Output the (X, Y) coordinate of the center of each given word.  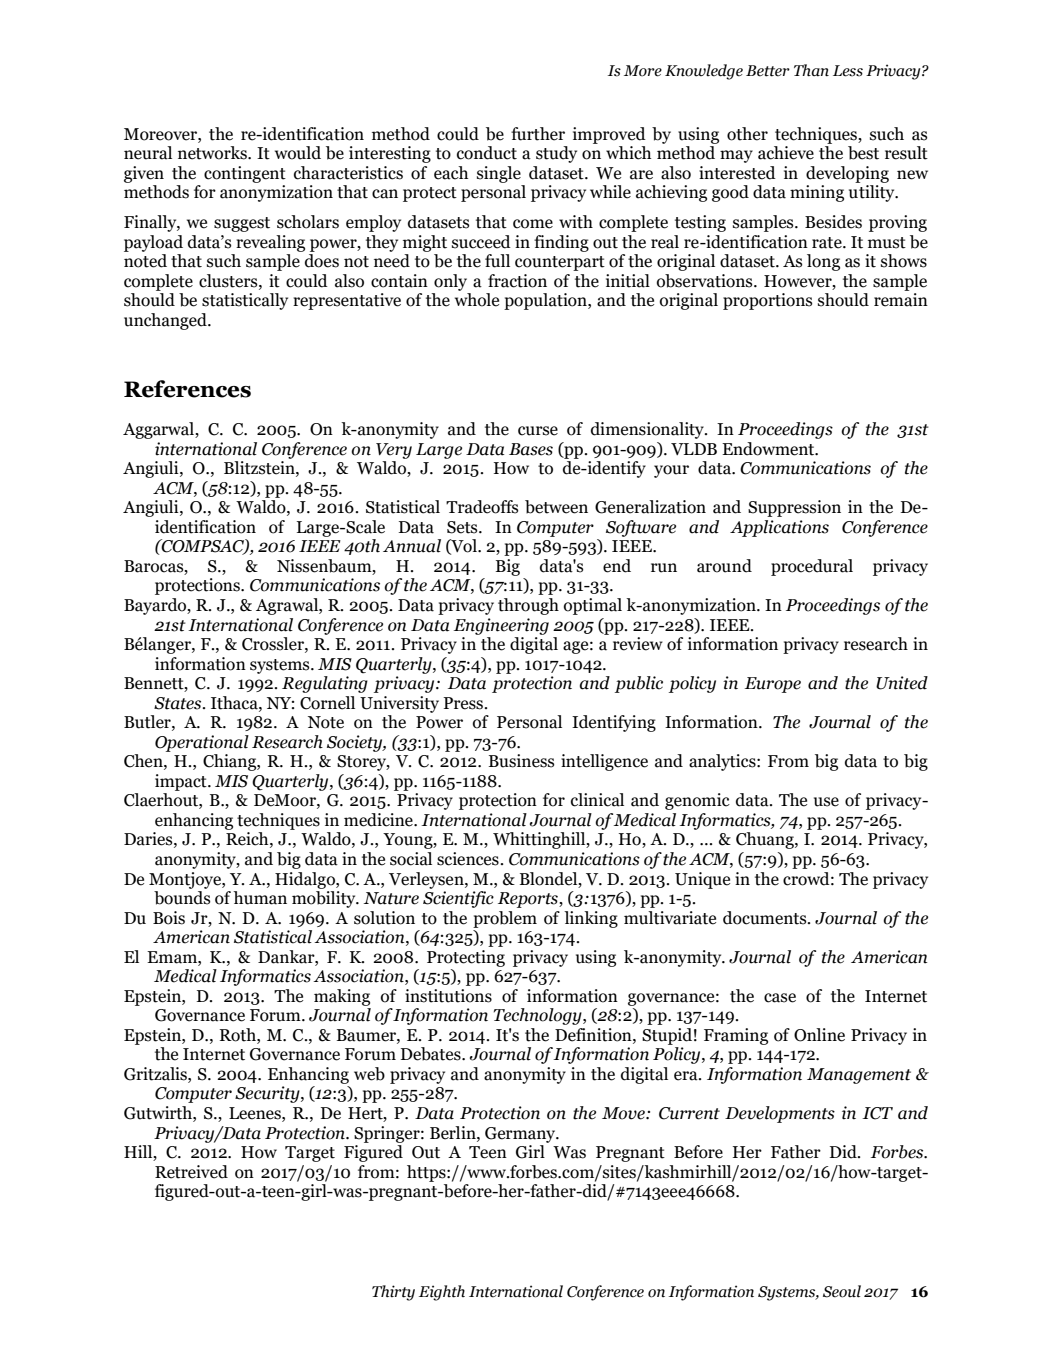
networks (213, 153)
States (179, 703)
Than (811, 70)
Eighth (442, 1293)
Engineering (501, 626)
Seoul (842, 1291)
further (538, 134)
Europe (773, 685)
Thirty (393, 1293)
